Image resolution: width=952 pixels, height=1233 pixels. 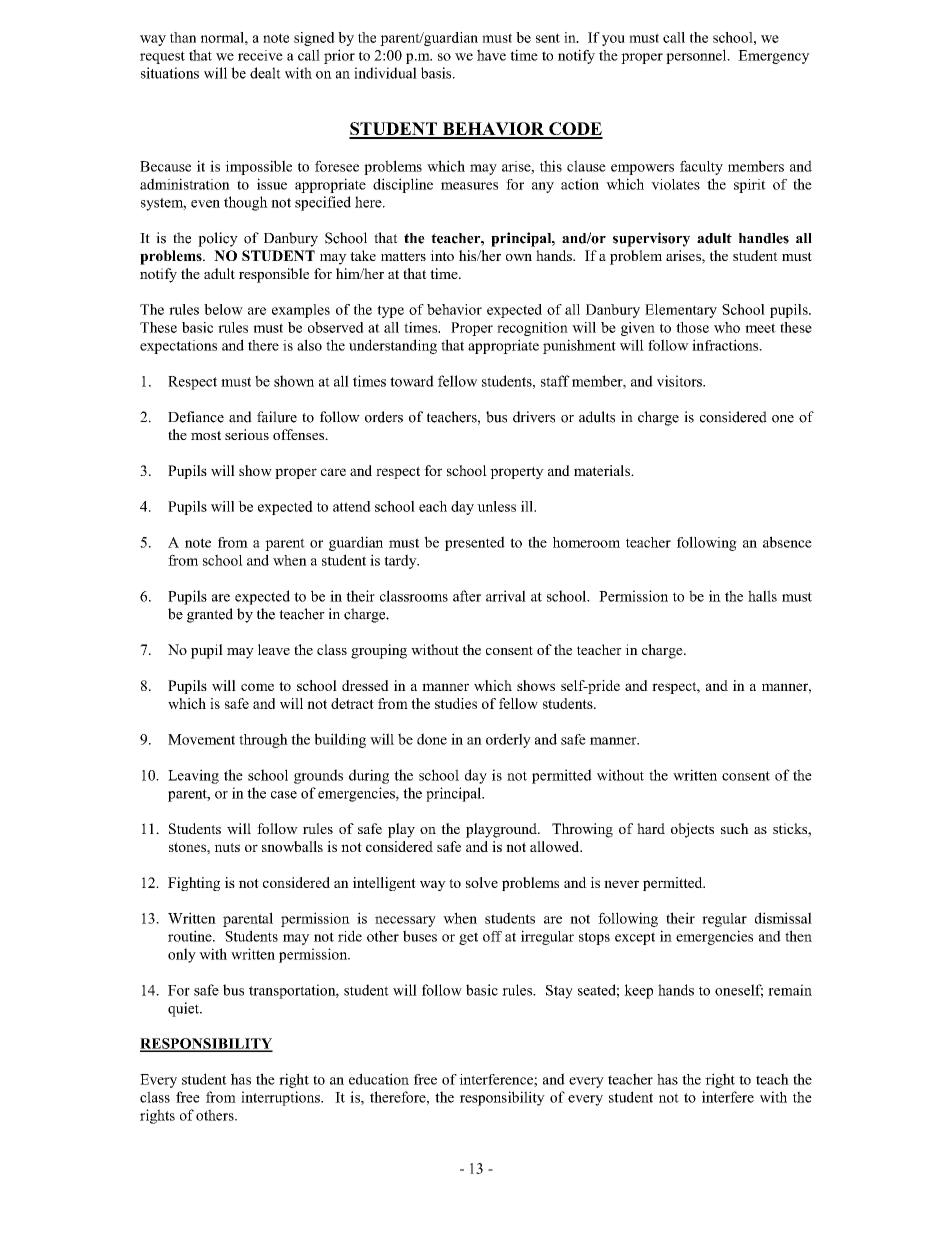 I want to click on halls, so click(x=762, y=596).
